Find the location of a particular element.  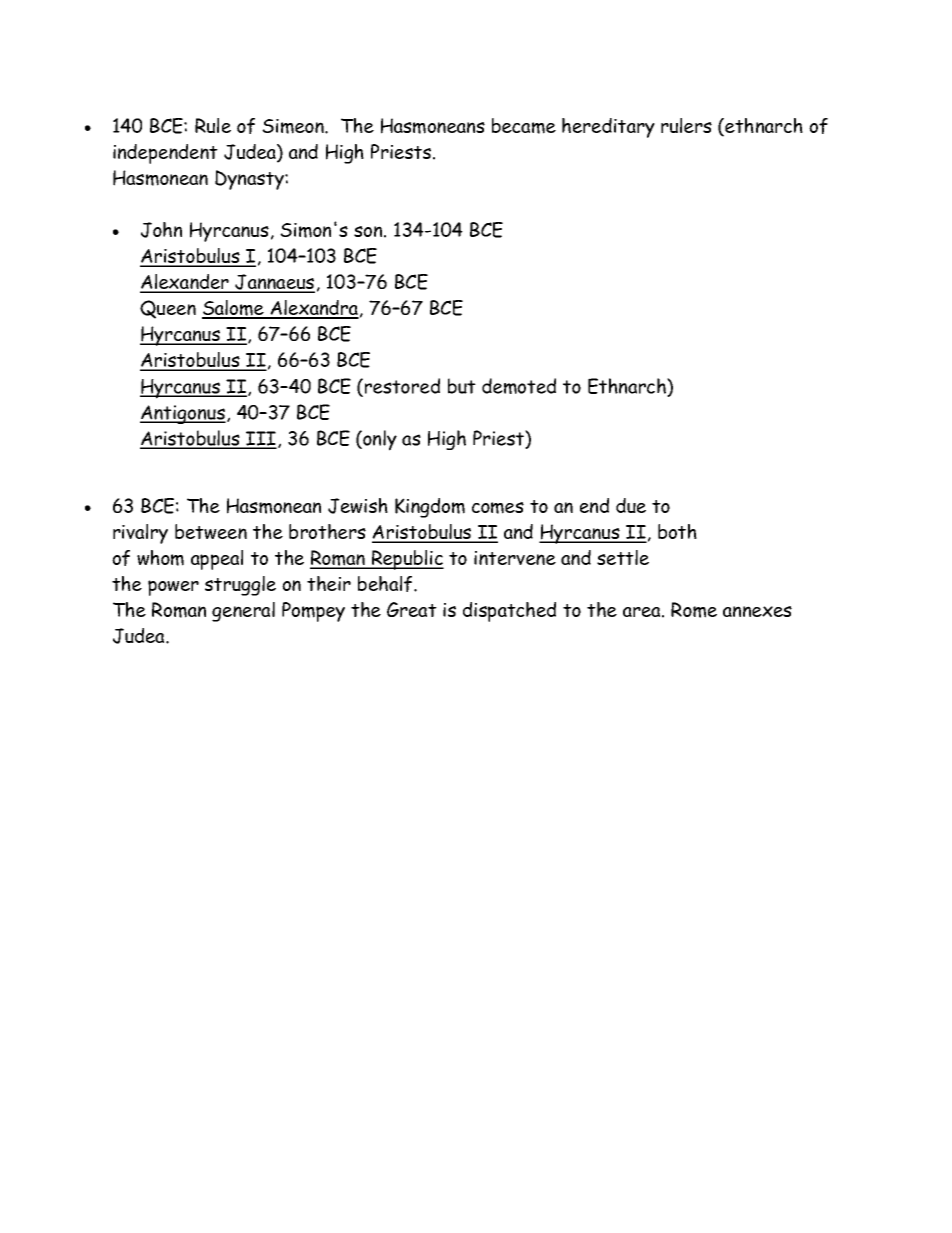

became is located at coordinates (524, 126).
